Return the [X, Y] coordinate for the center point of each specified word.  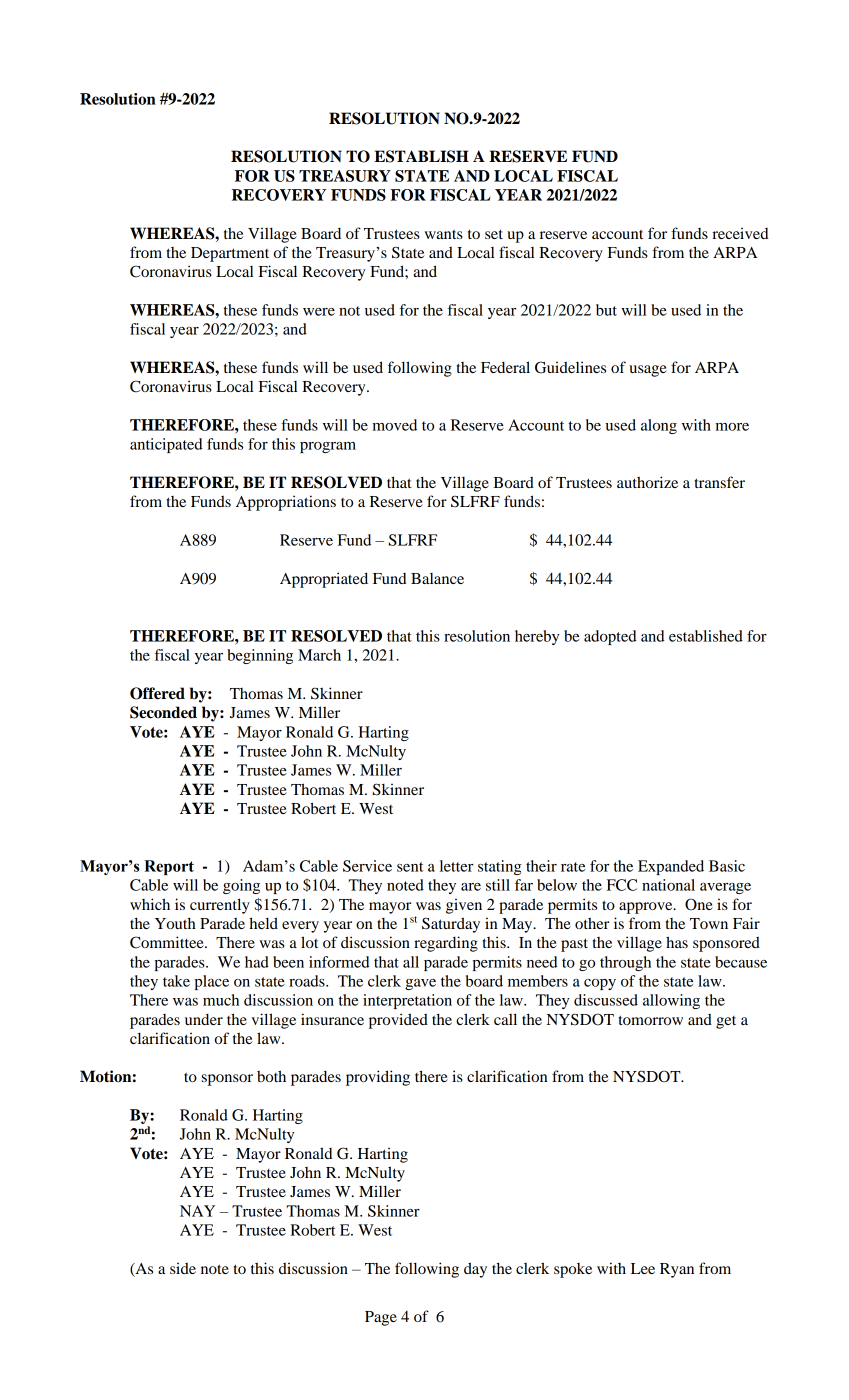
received [740, 233]
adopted [610, 637]
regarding [446, 944]
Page [381, 1318]
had [257, 962]
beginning [260, 656]
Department [230, 254]
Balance [437, 578]
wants [444, 234]
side [183, 1268]
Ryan [677, 1270]
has [677, 942]
